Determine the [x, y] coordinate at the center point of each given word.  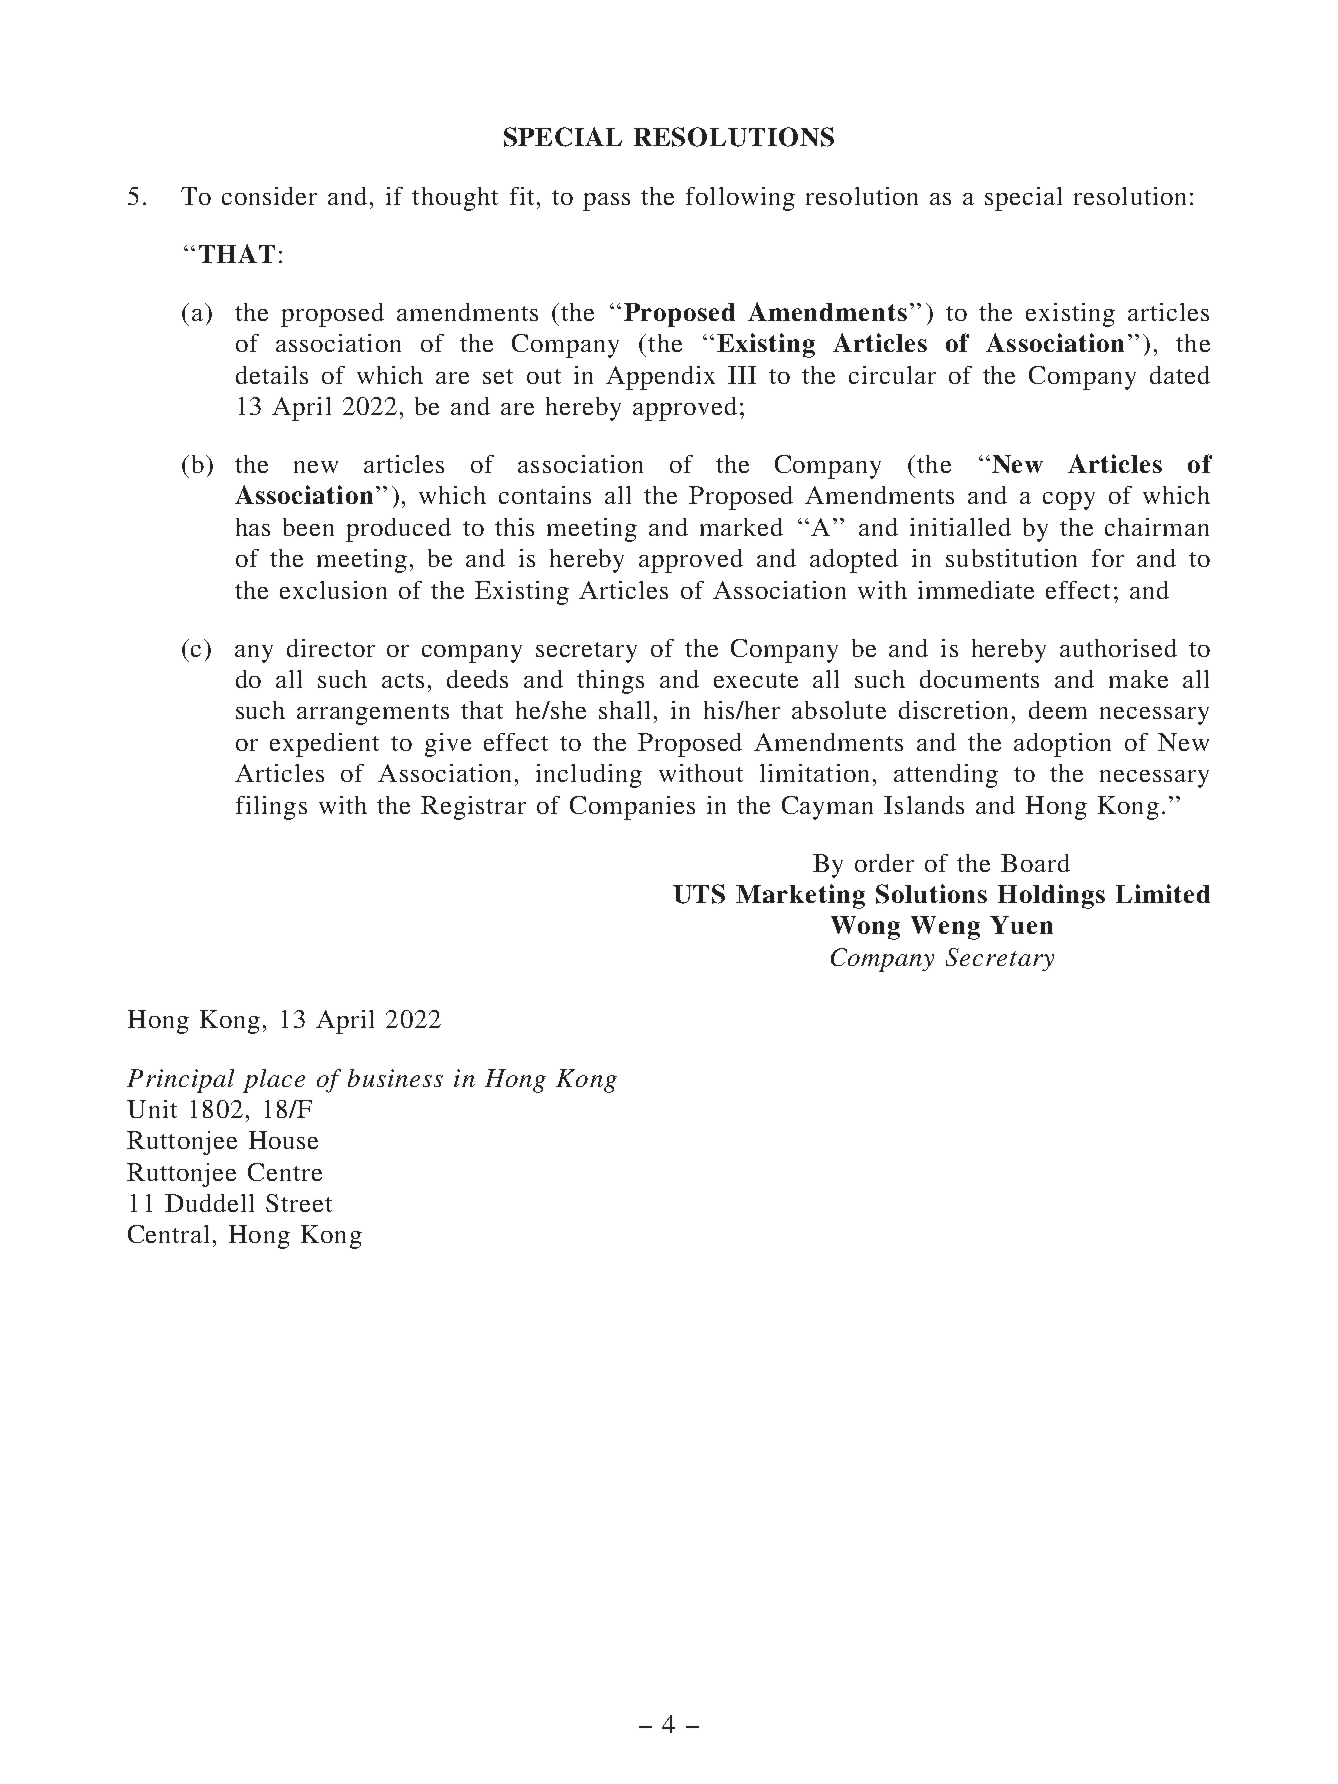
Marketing [800, 896]
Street [299, 1203]
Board [1035, 863]
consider [269, 196]
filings [271, 808]
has [253, 527]
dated [1180, 375]
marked [741, 527]
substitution [1011, 558]
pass [606, 202]
